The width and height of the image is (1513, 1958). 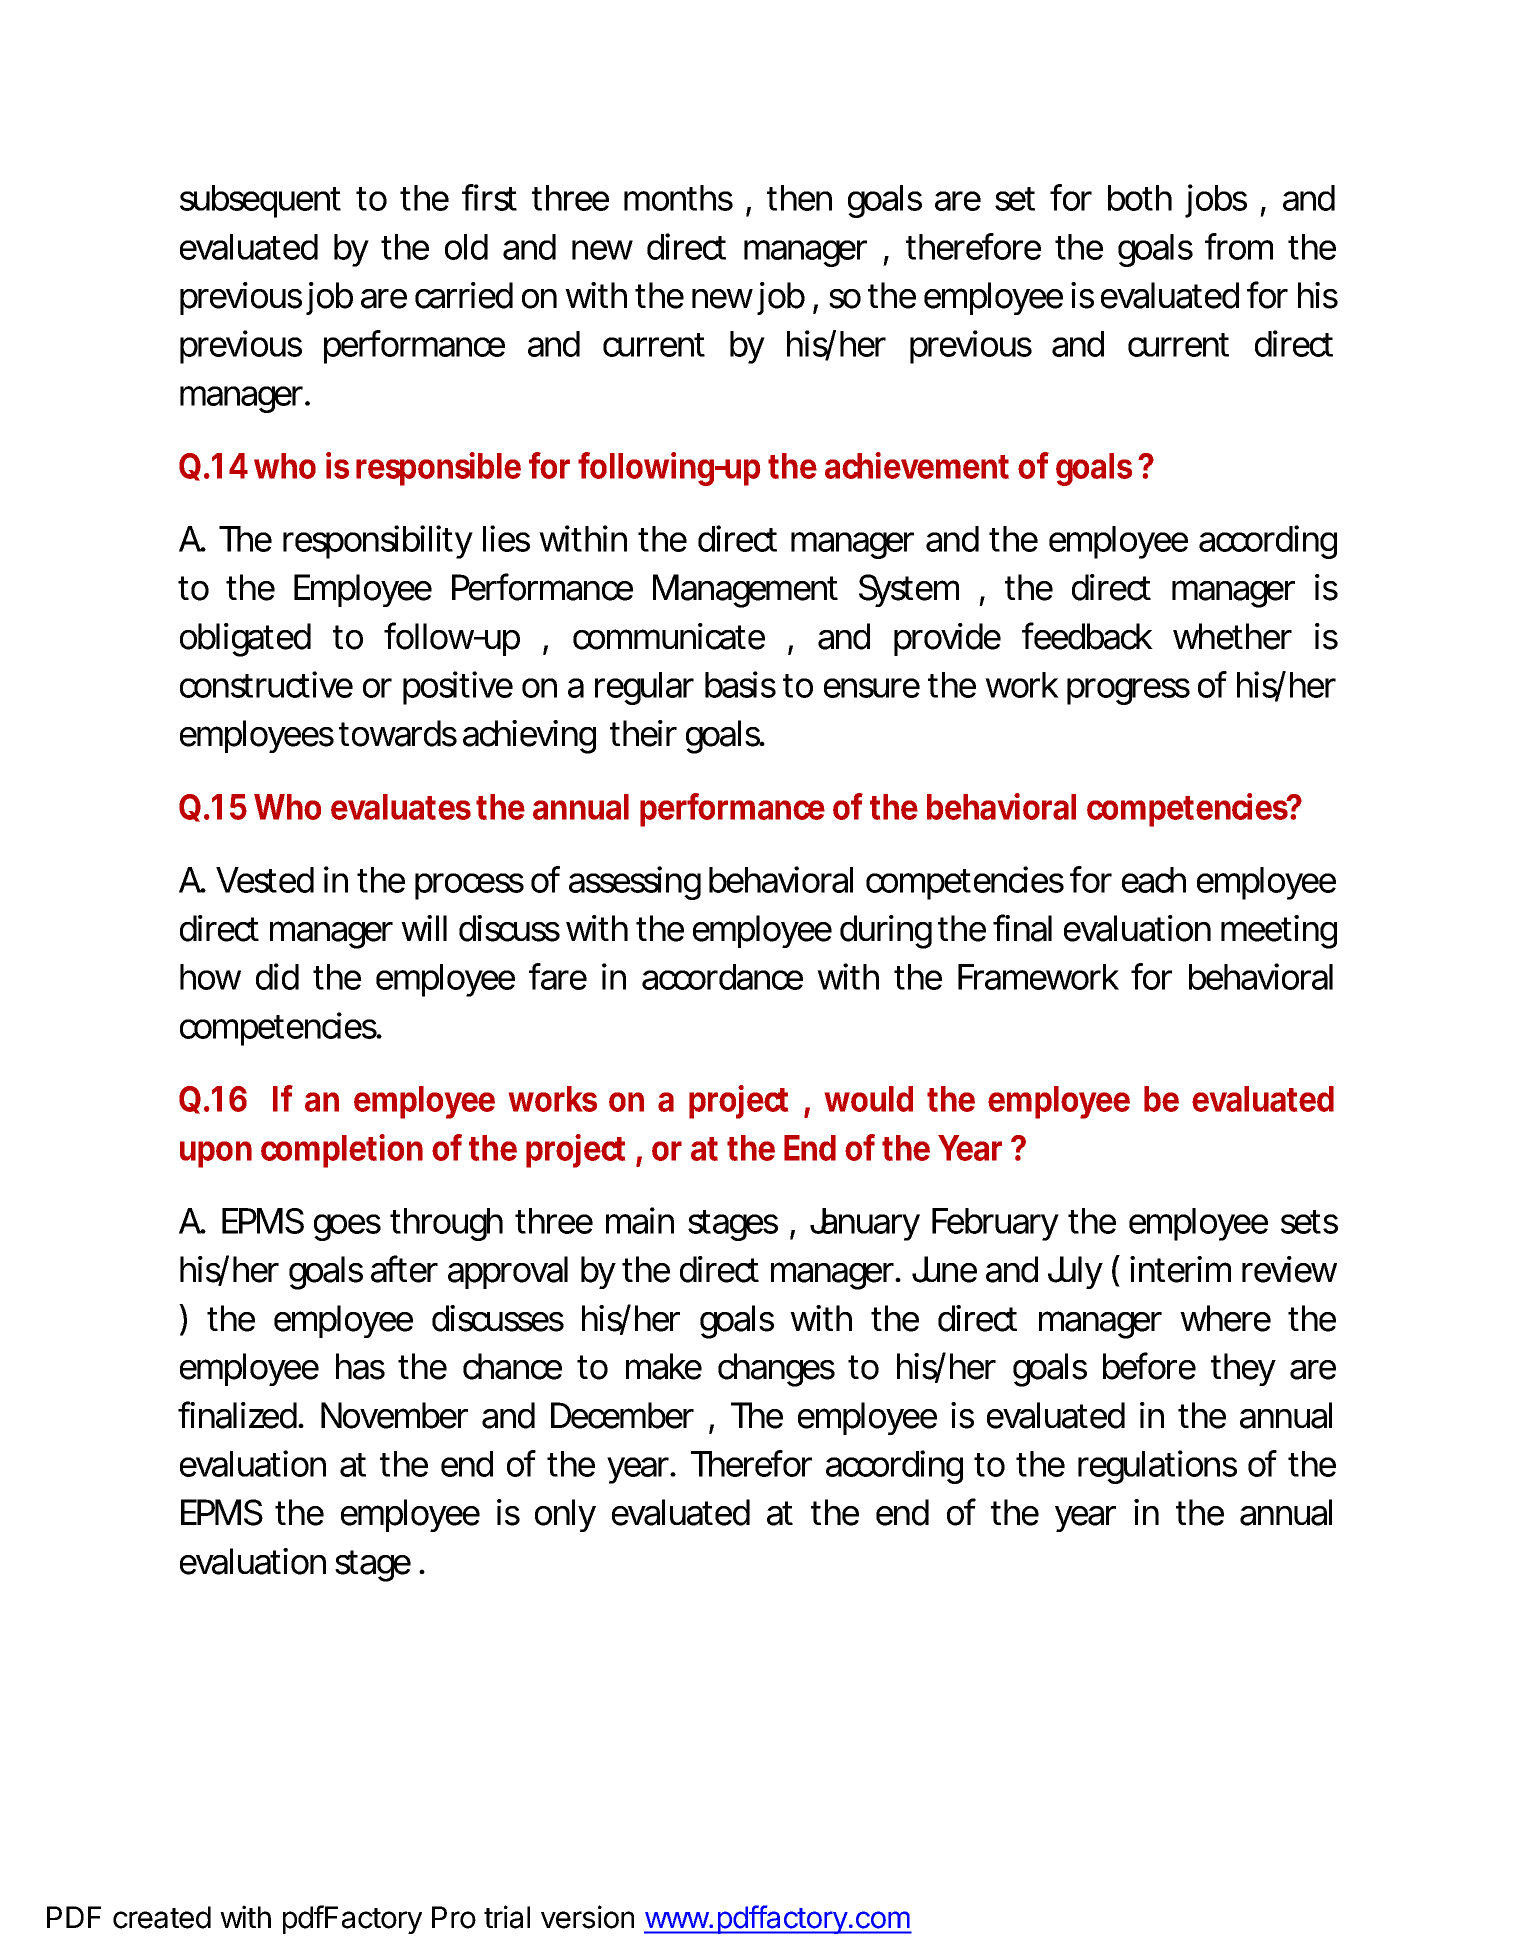 What do you see at coordinates (635, 883) in the image?
I see `assessing` at bounding box center [635, 883].
